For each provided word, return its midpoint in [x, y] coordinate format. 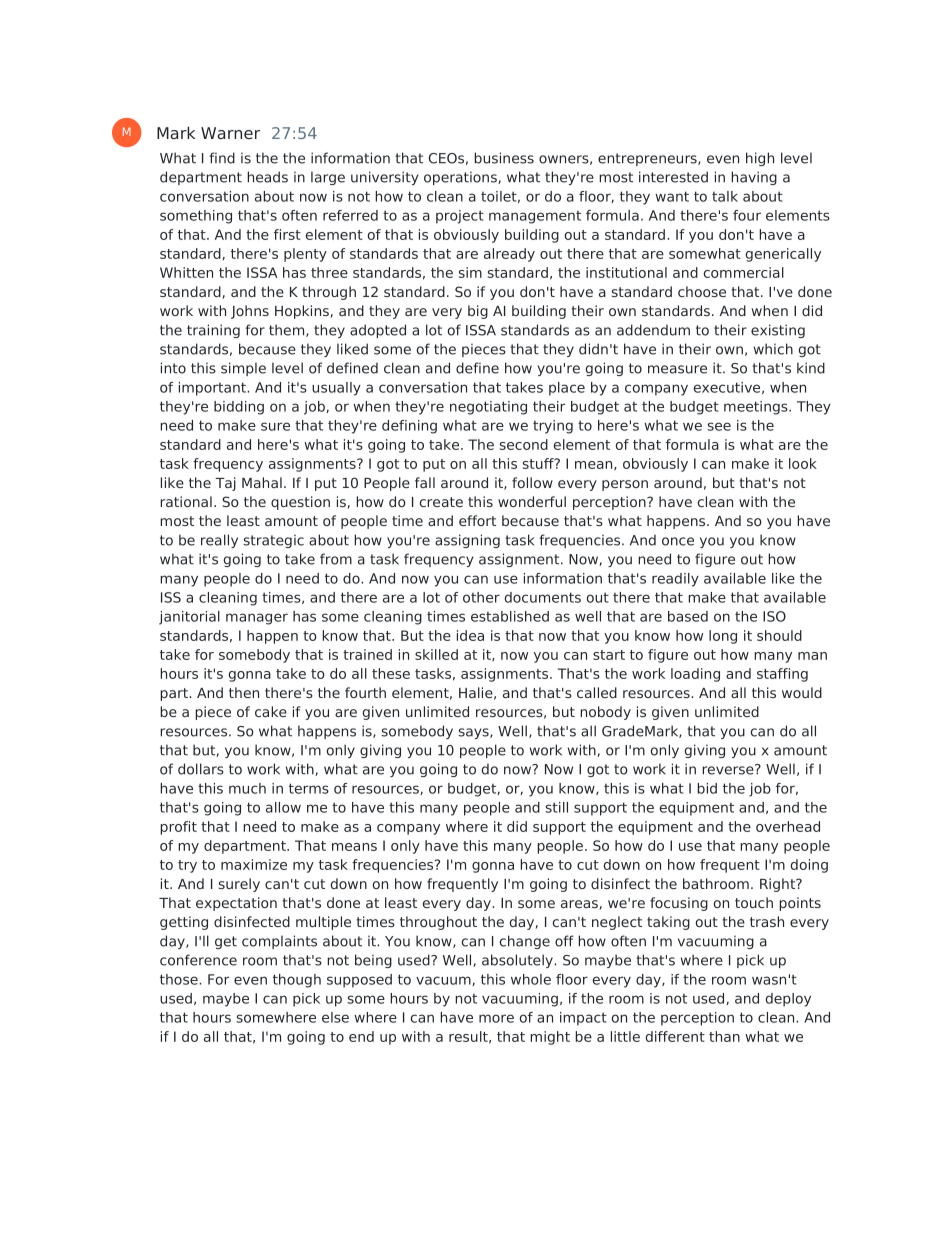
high [760, 159]
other [481, 597]
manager [257, 619]
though [297, 981]
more [496, 1018]
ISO [774, 616]
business [504, 158]
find [222, 158]
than [724, 1036]
